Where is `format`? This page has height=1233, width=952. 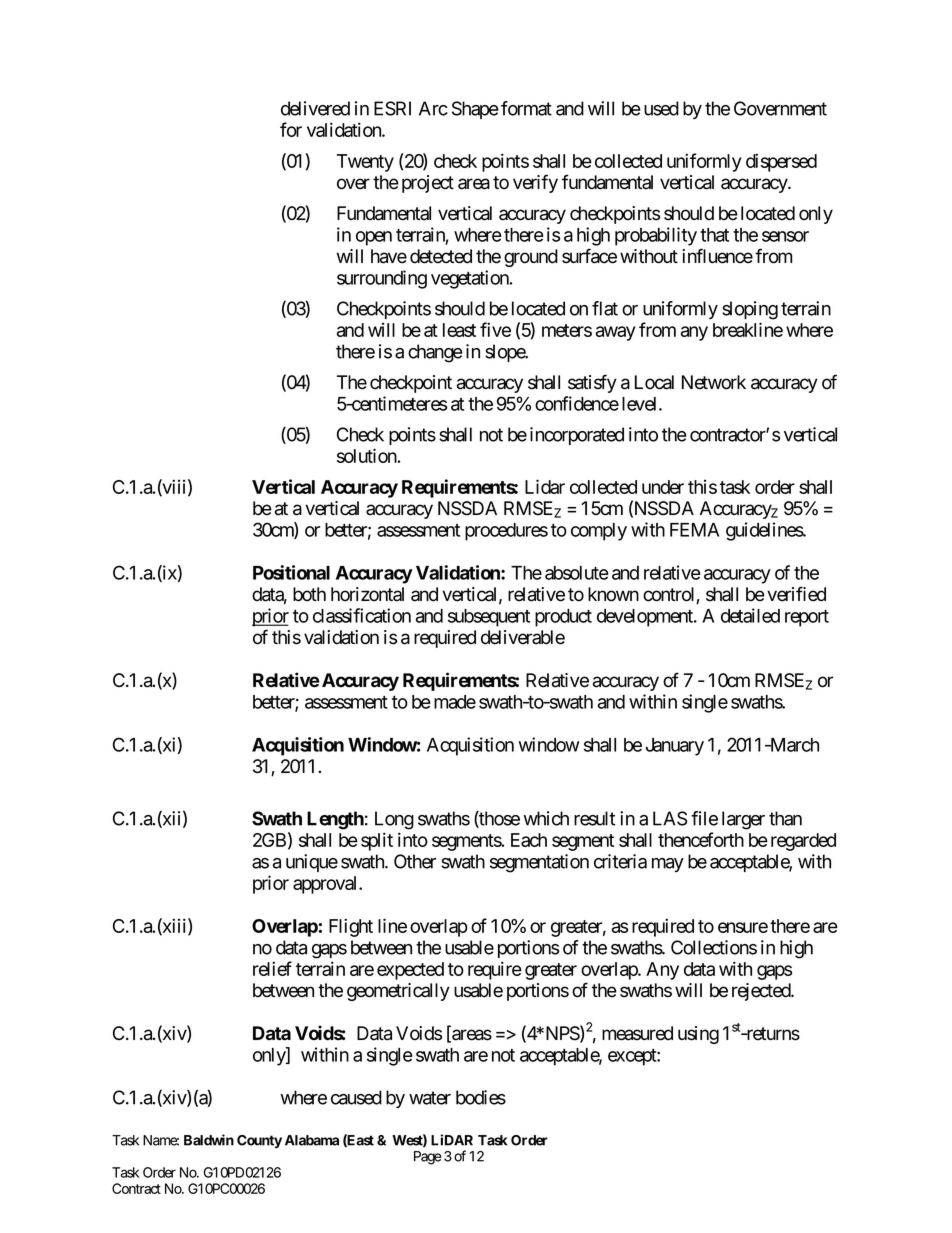
format is located at coordinates (526, 108).
